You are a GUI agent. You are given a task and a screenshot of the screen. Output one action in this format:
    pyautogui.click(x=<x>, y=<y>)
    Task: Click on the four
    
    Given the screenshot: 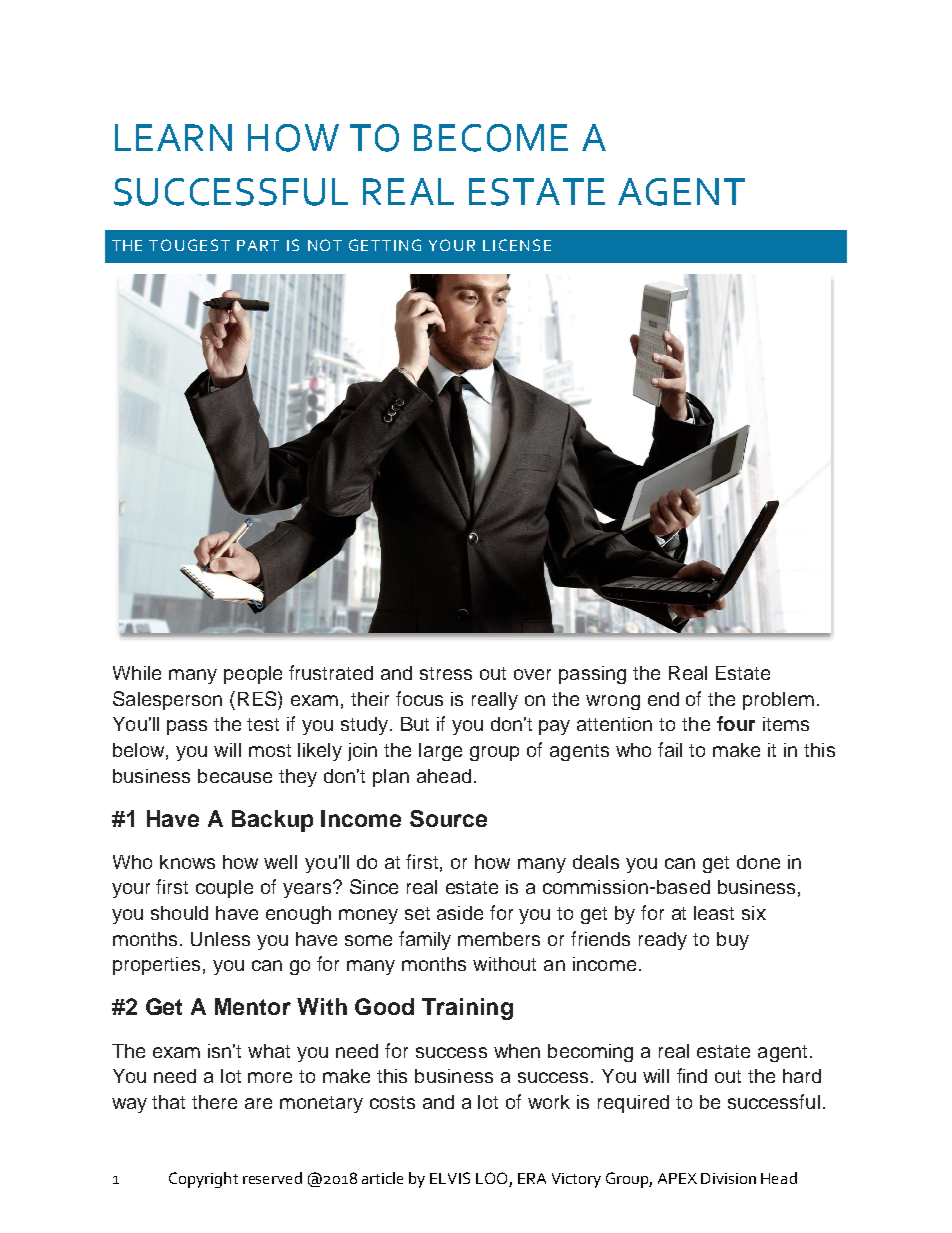 What is the action you would take?
    pyautogui.click(x=736, y=723)
